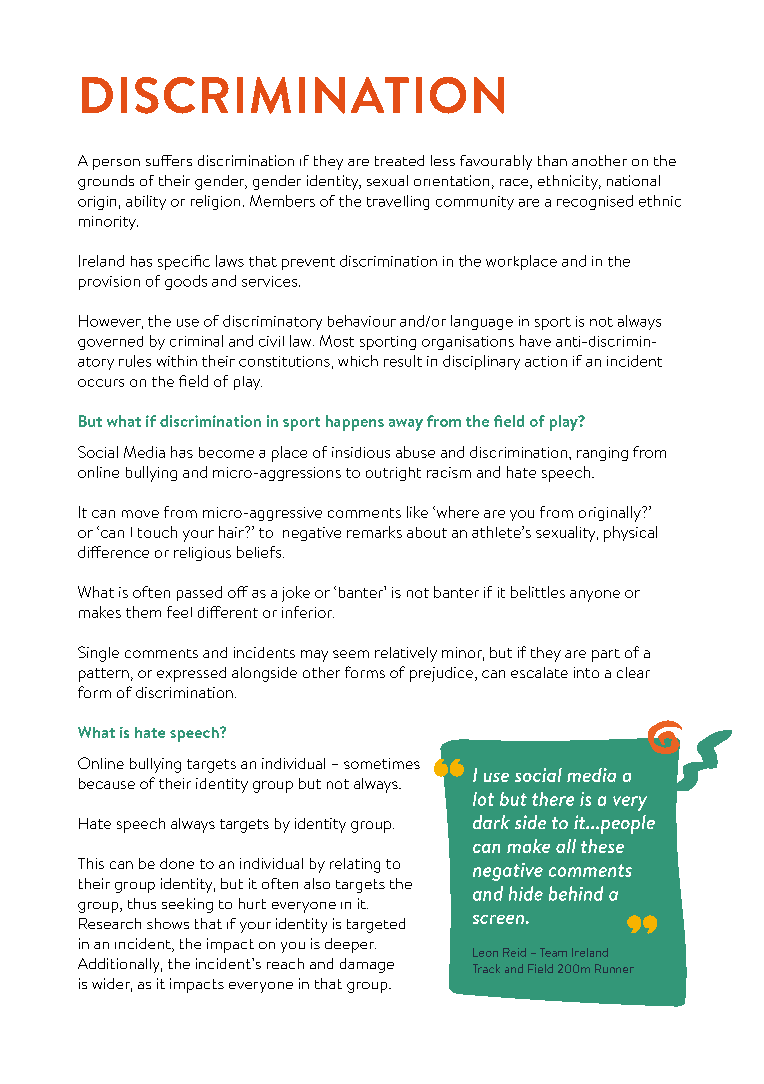 The image size is (764, 1084). I want to click on insidious, so click(361, 452).
